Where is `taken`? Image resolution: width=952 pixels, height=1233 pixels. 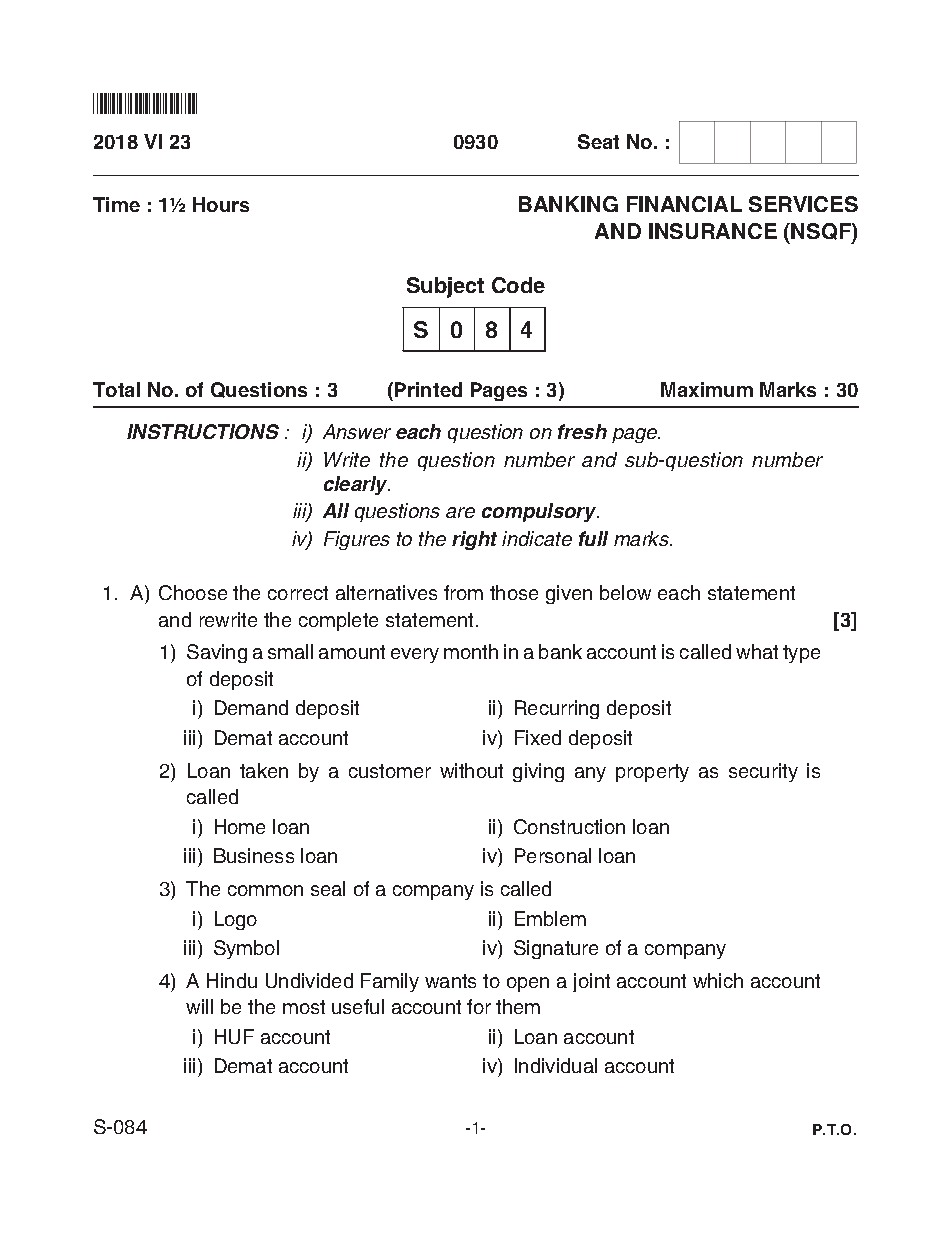 taken is located at coordinates (264, 770).
